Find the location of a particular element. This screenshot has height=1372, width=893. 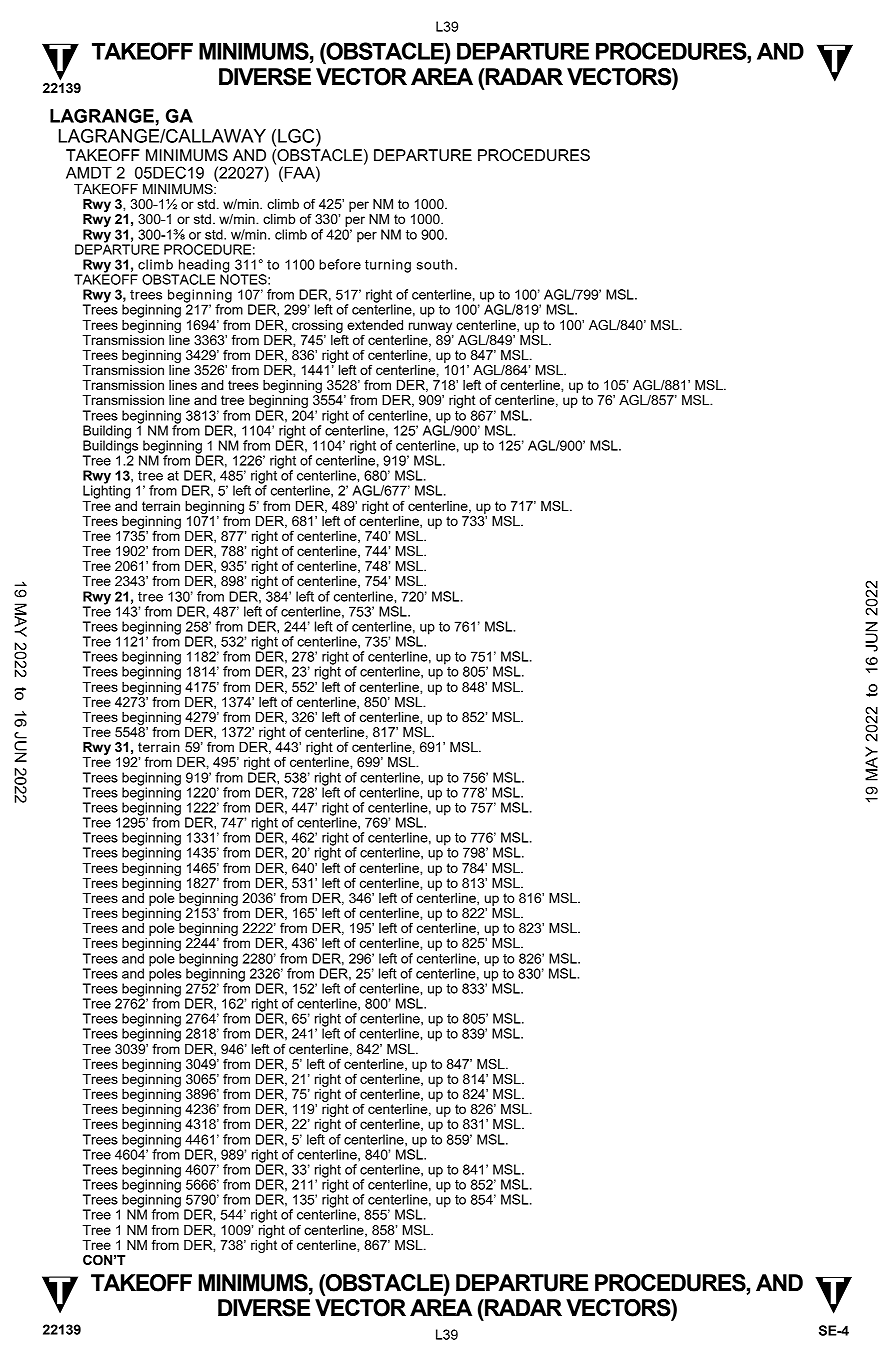

before is located at coordinates (340, 264).
